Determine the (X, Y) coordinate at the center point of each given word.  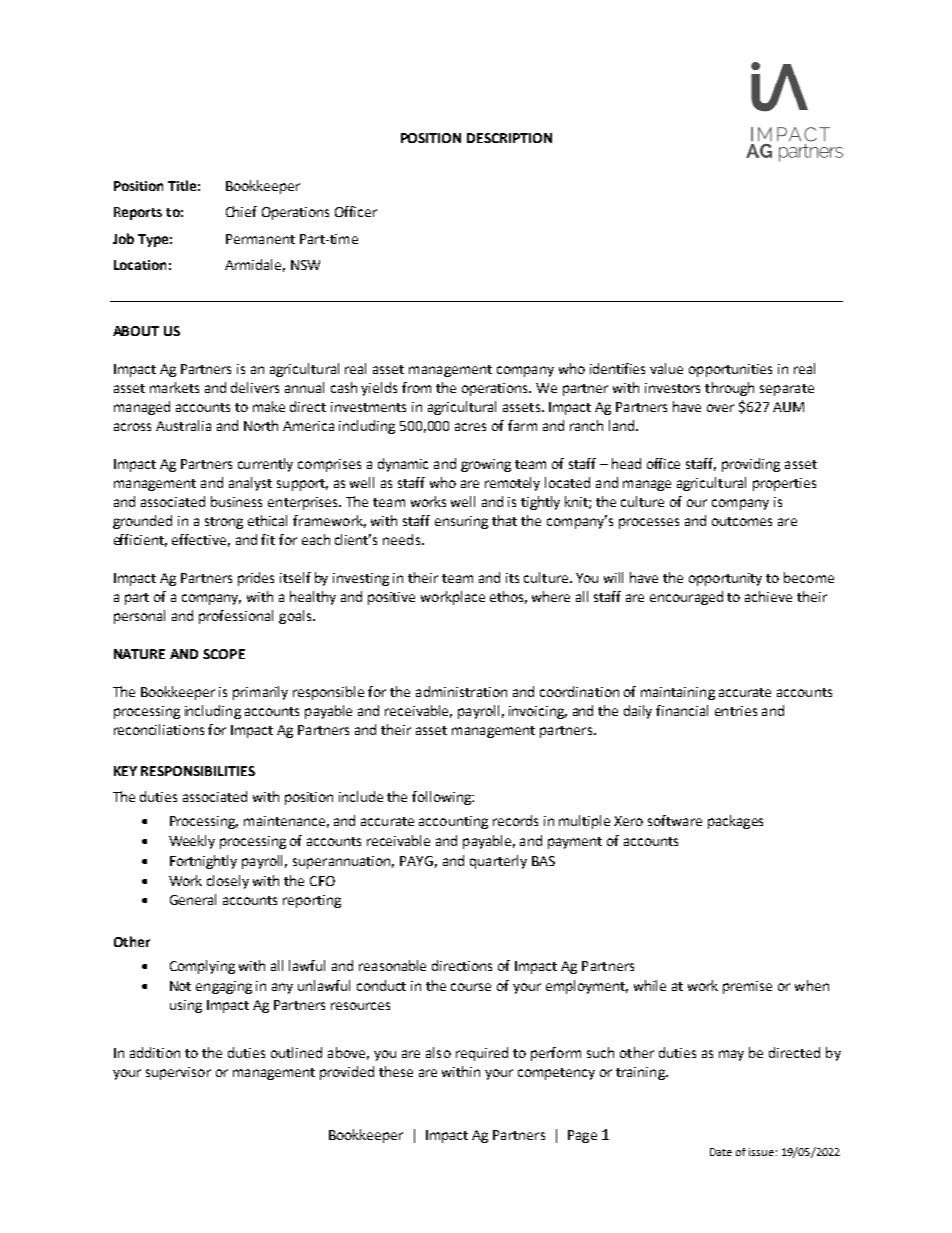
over (720, 408)
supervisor (178, 1073)
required (482, 1054)
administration (461, 691)
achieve (768, 596)
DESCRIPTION (509, 138)
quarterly (498, 862)
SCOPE (224, 654)
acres (470, 427)
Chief (241, 211)
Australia (183, 425)
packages (735, 822)
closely (228, 882)
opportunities (730, 370)
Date (721, 1152)
